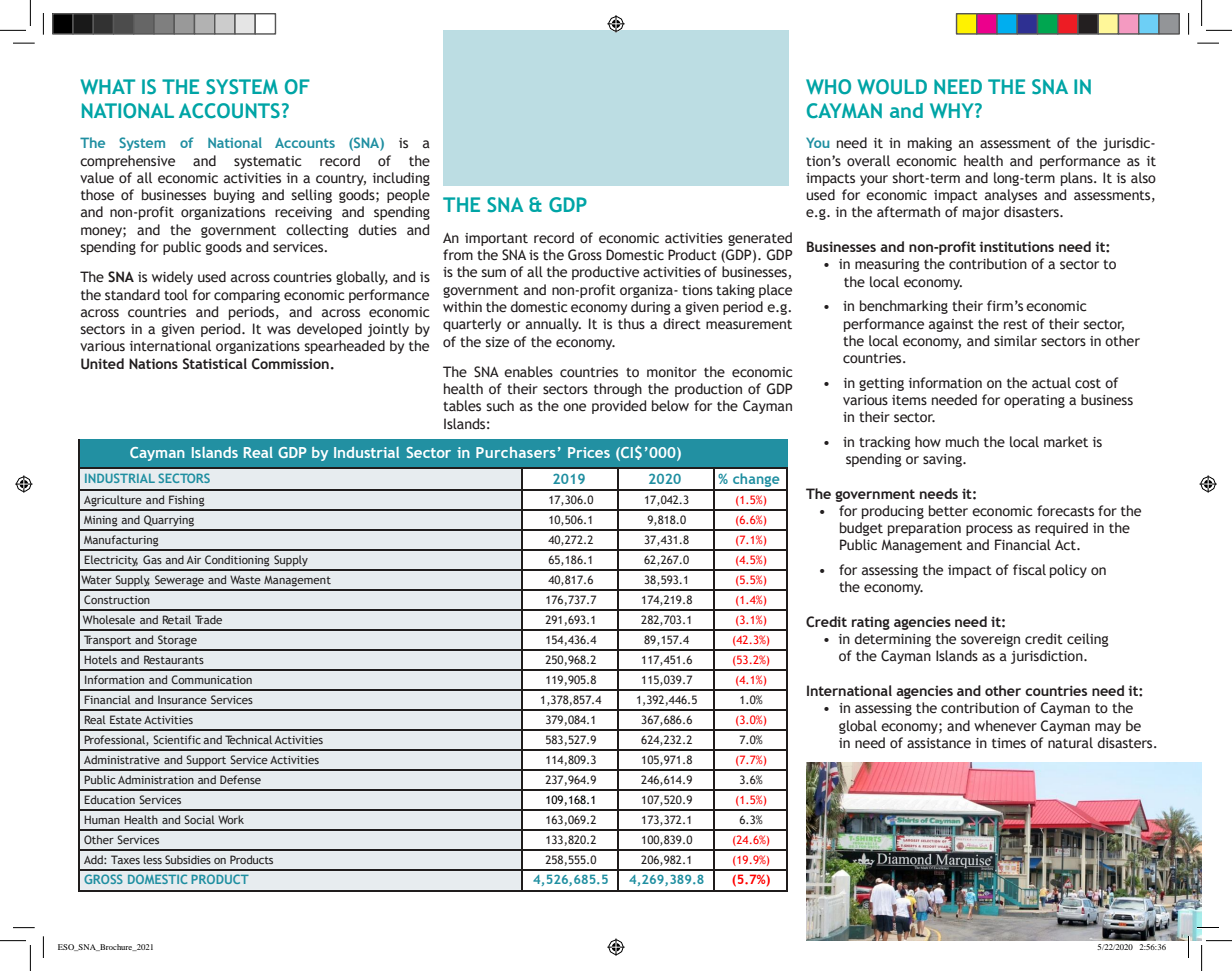 Image resolution: width=1232 pixels, height=971 pixels. Describe the element at coordinates (247, 296) in the screenshot. I see `comparing` at that location.
